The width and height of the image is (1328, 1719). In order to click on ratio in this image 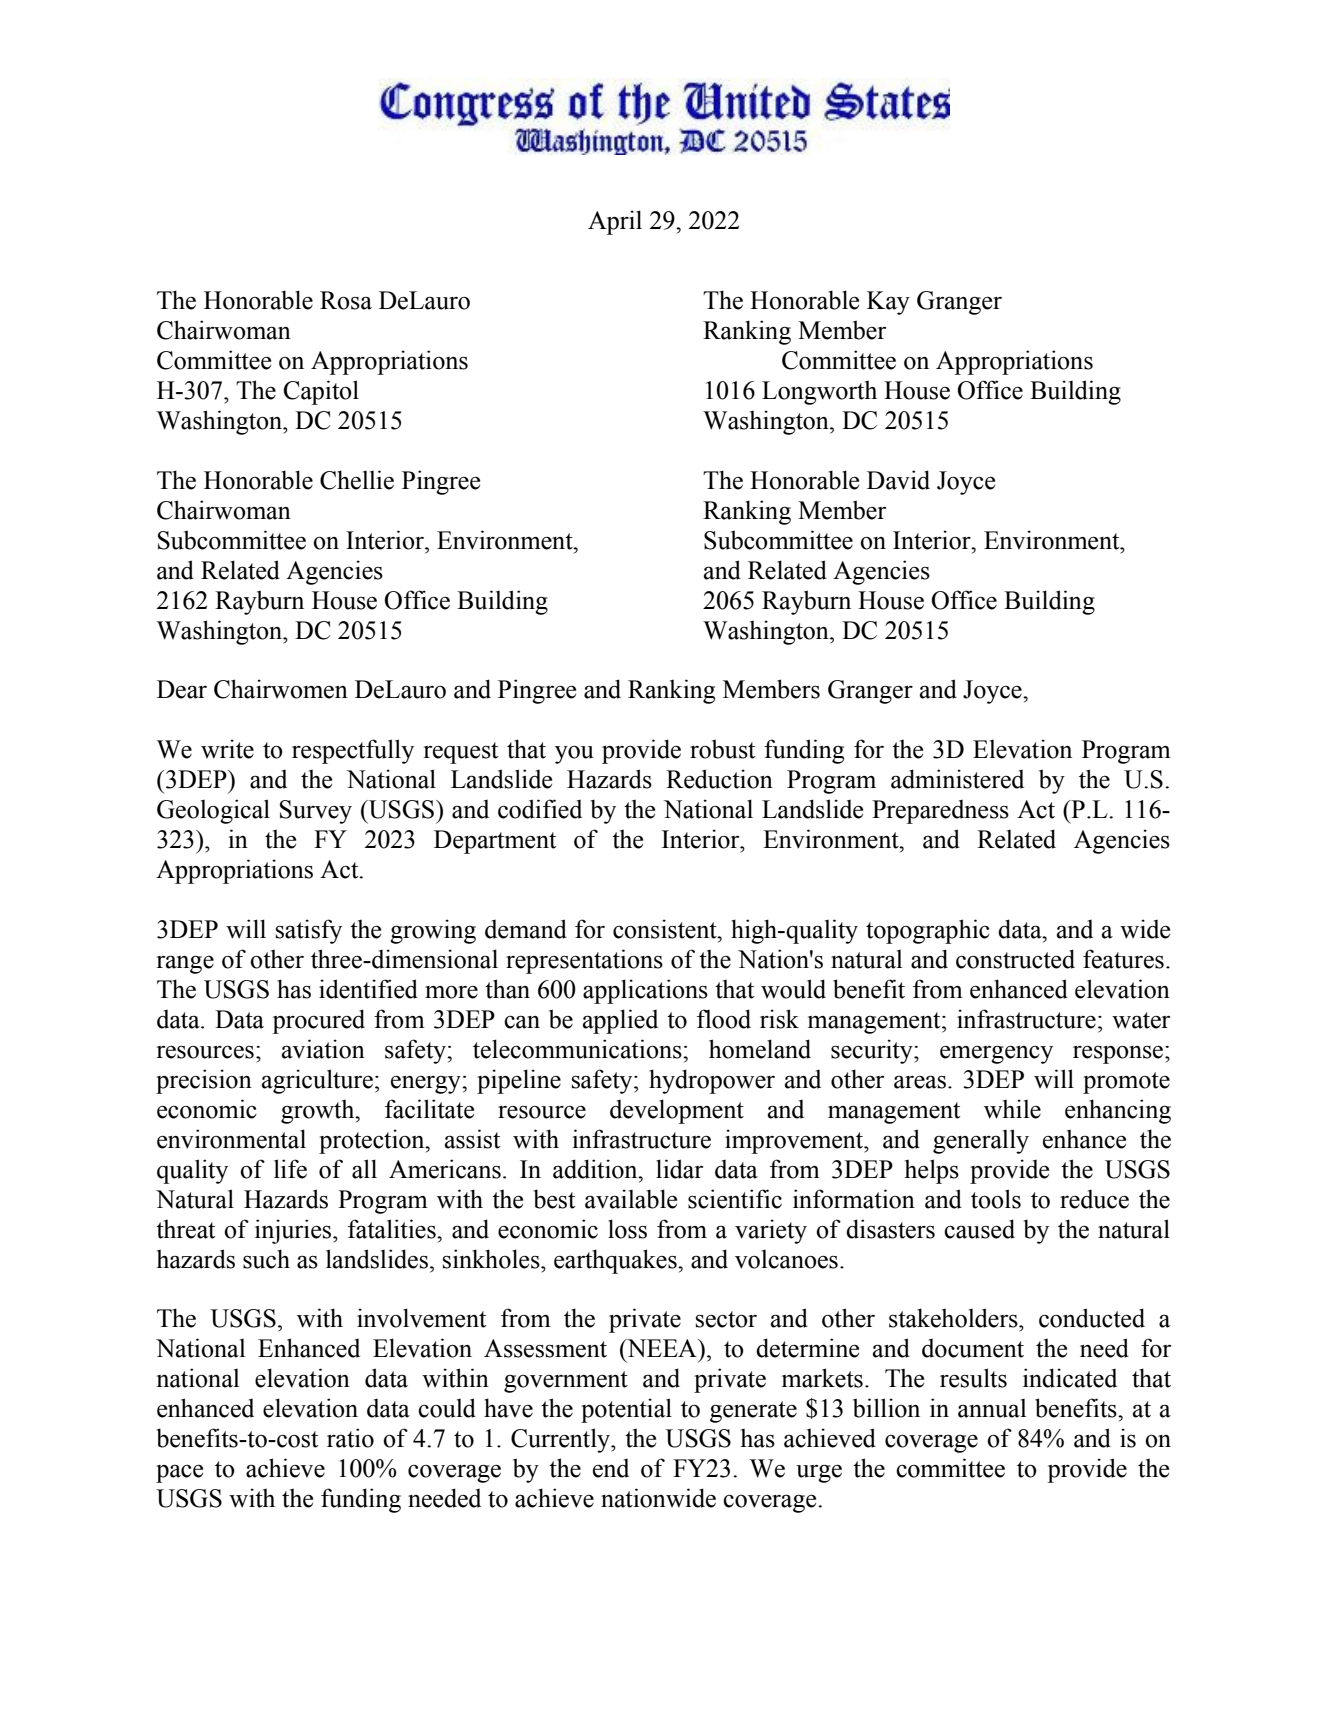, I will do `click(350, 1438)`.
